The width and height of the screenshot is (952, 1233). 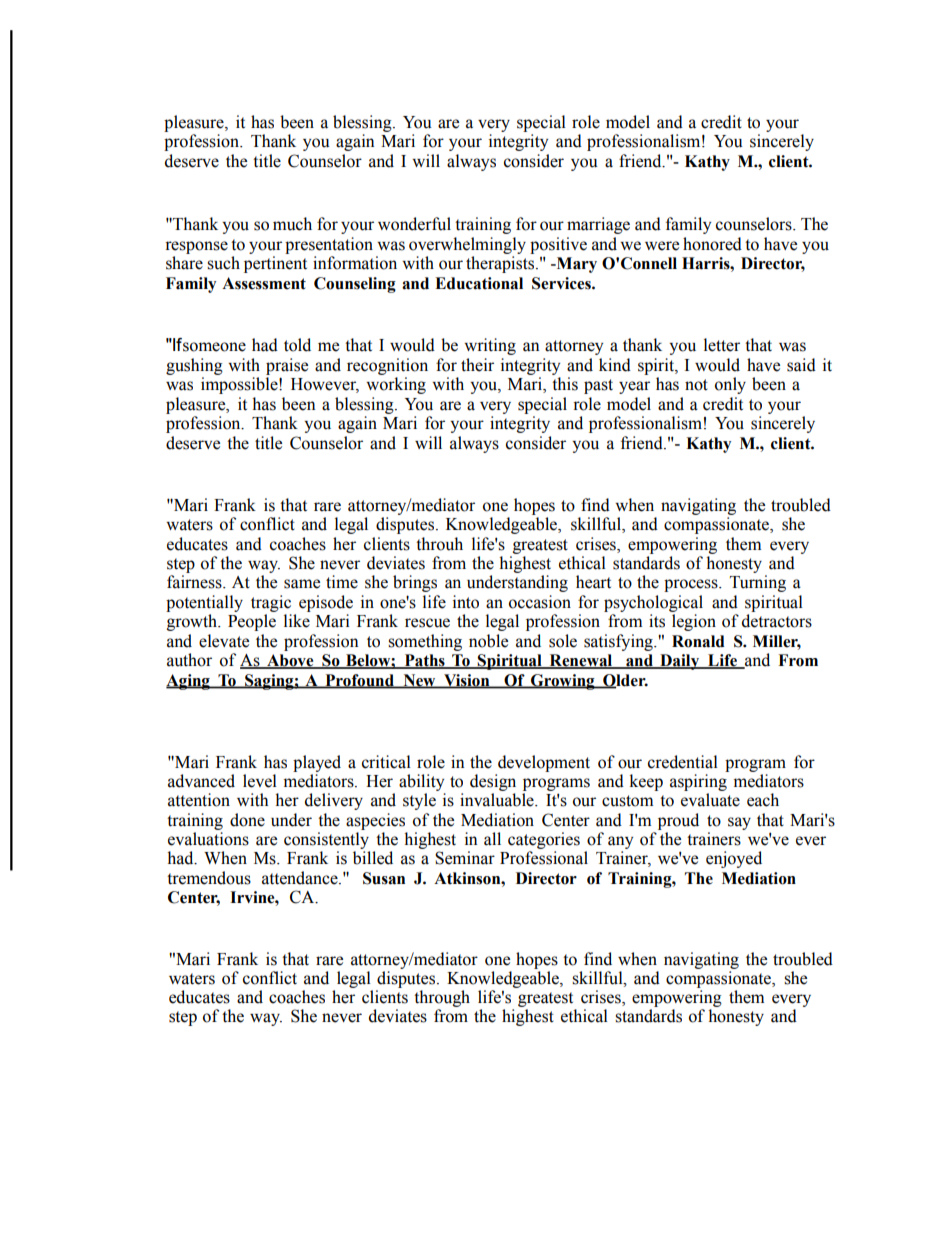 I want to click on attendance, so click(x=301, y=878).
